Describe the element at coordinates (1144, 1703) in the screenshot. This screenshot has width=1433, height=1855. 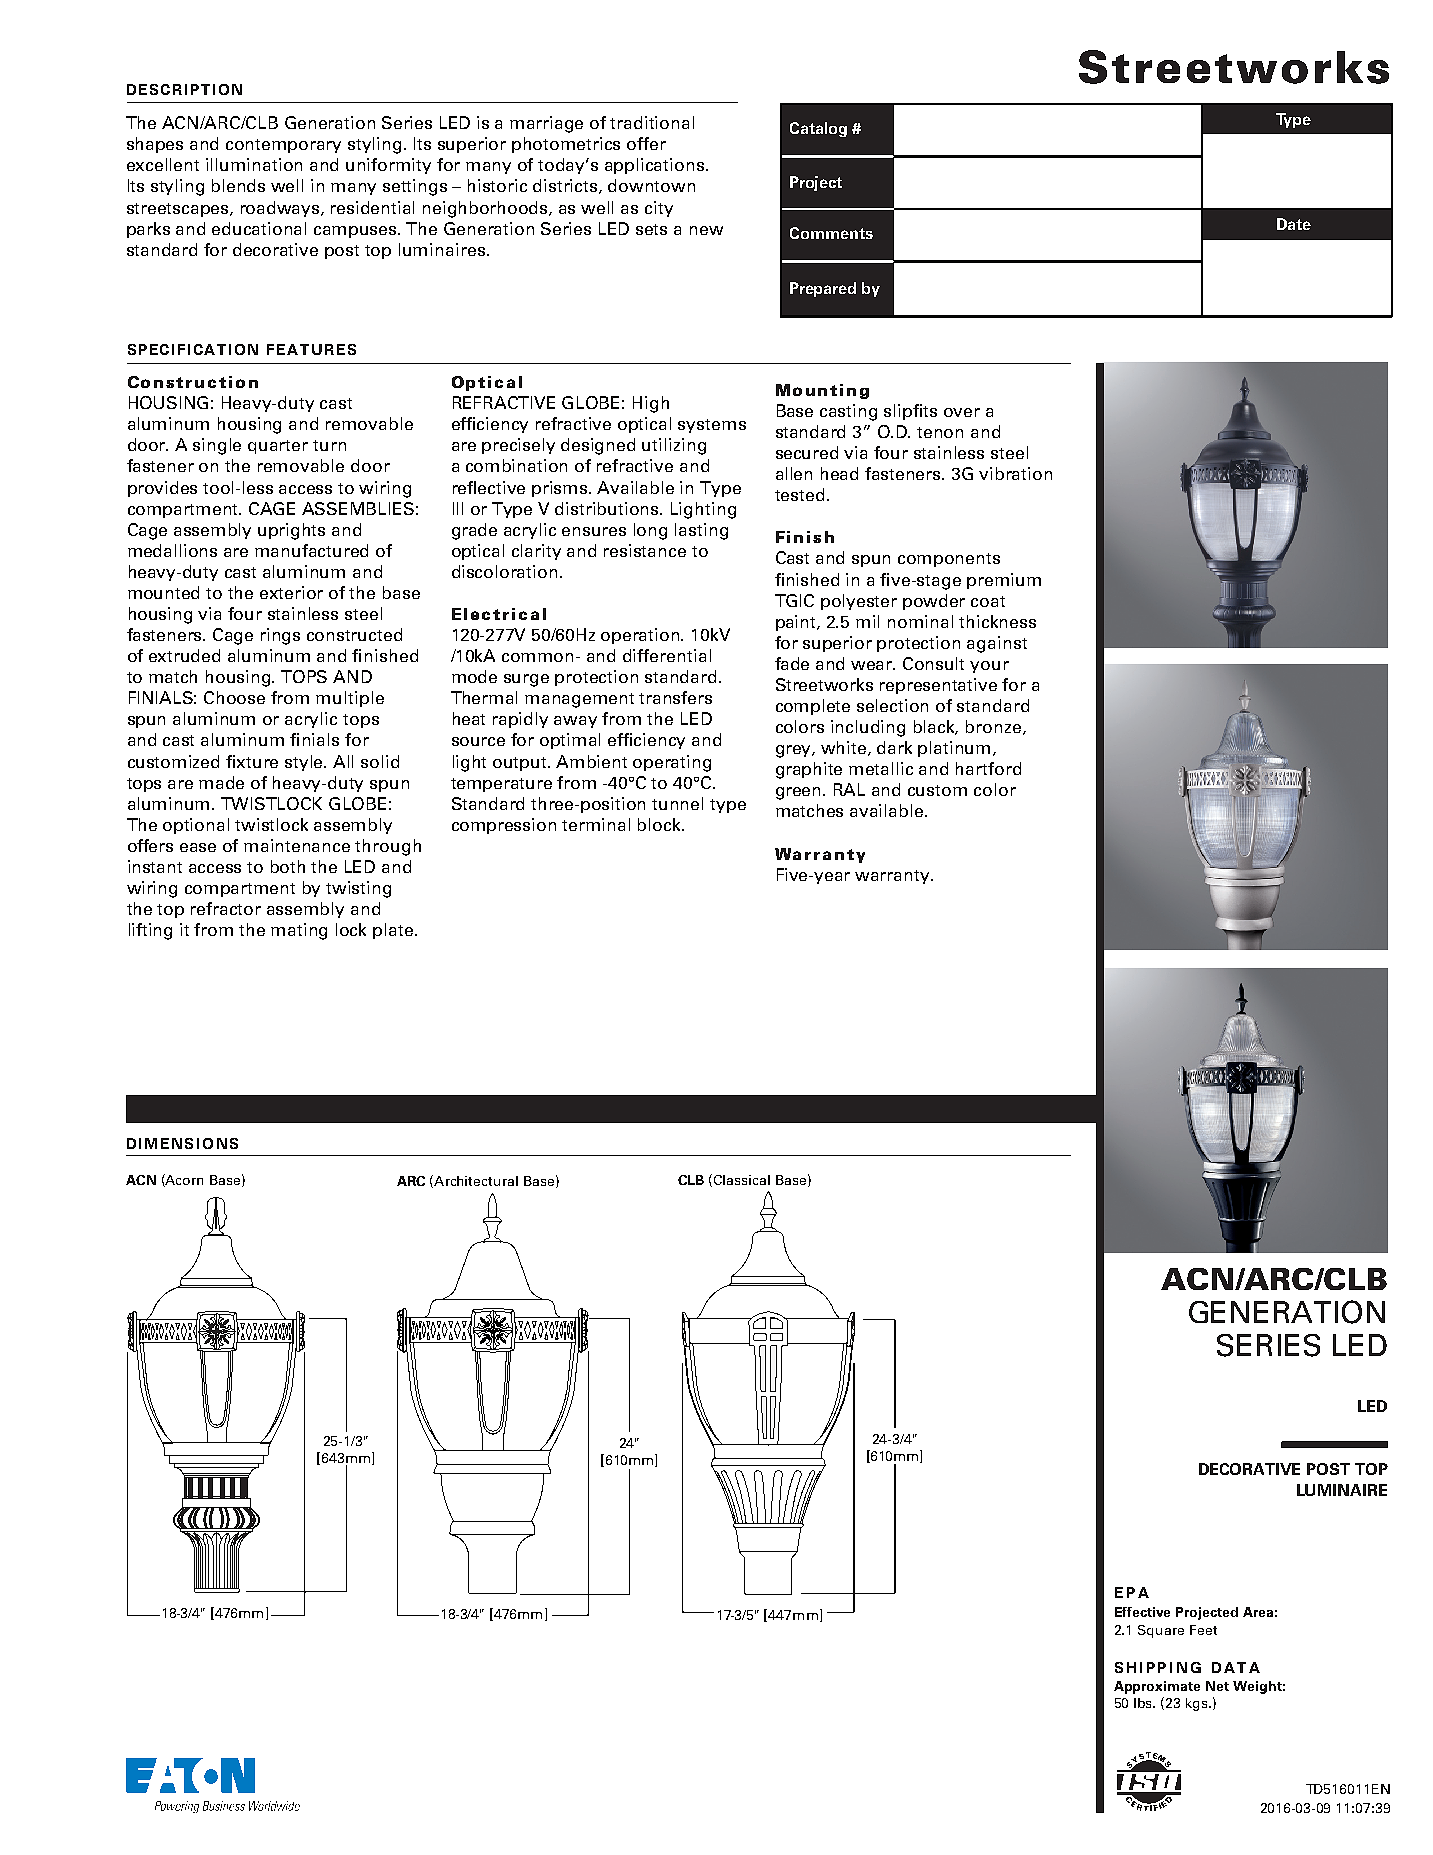
I see `lbs` at that location.
